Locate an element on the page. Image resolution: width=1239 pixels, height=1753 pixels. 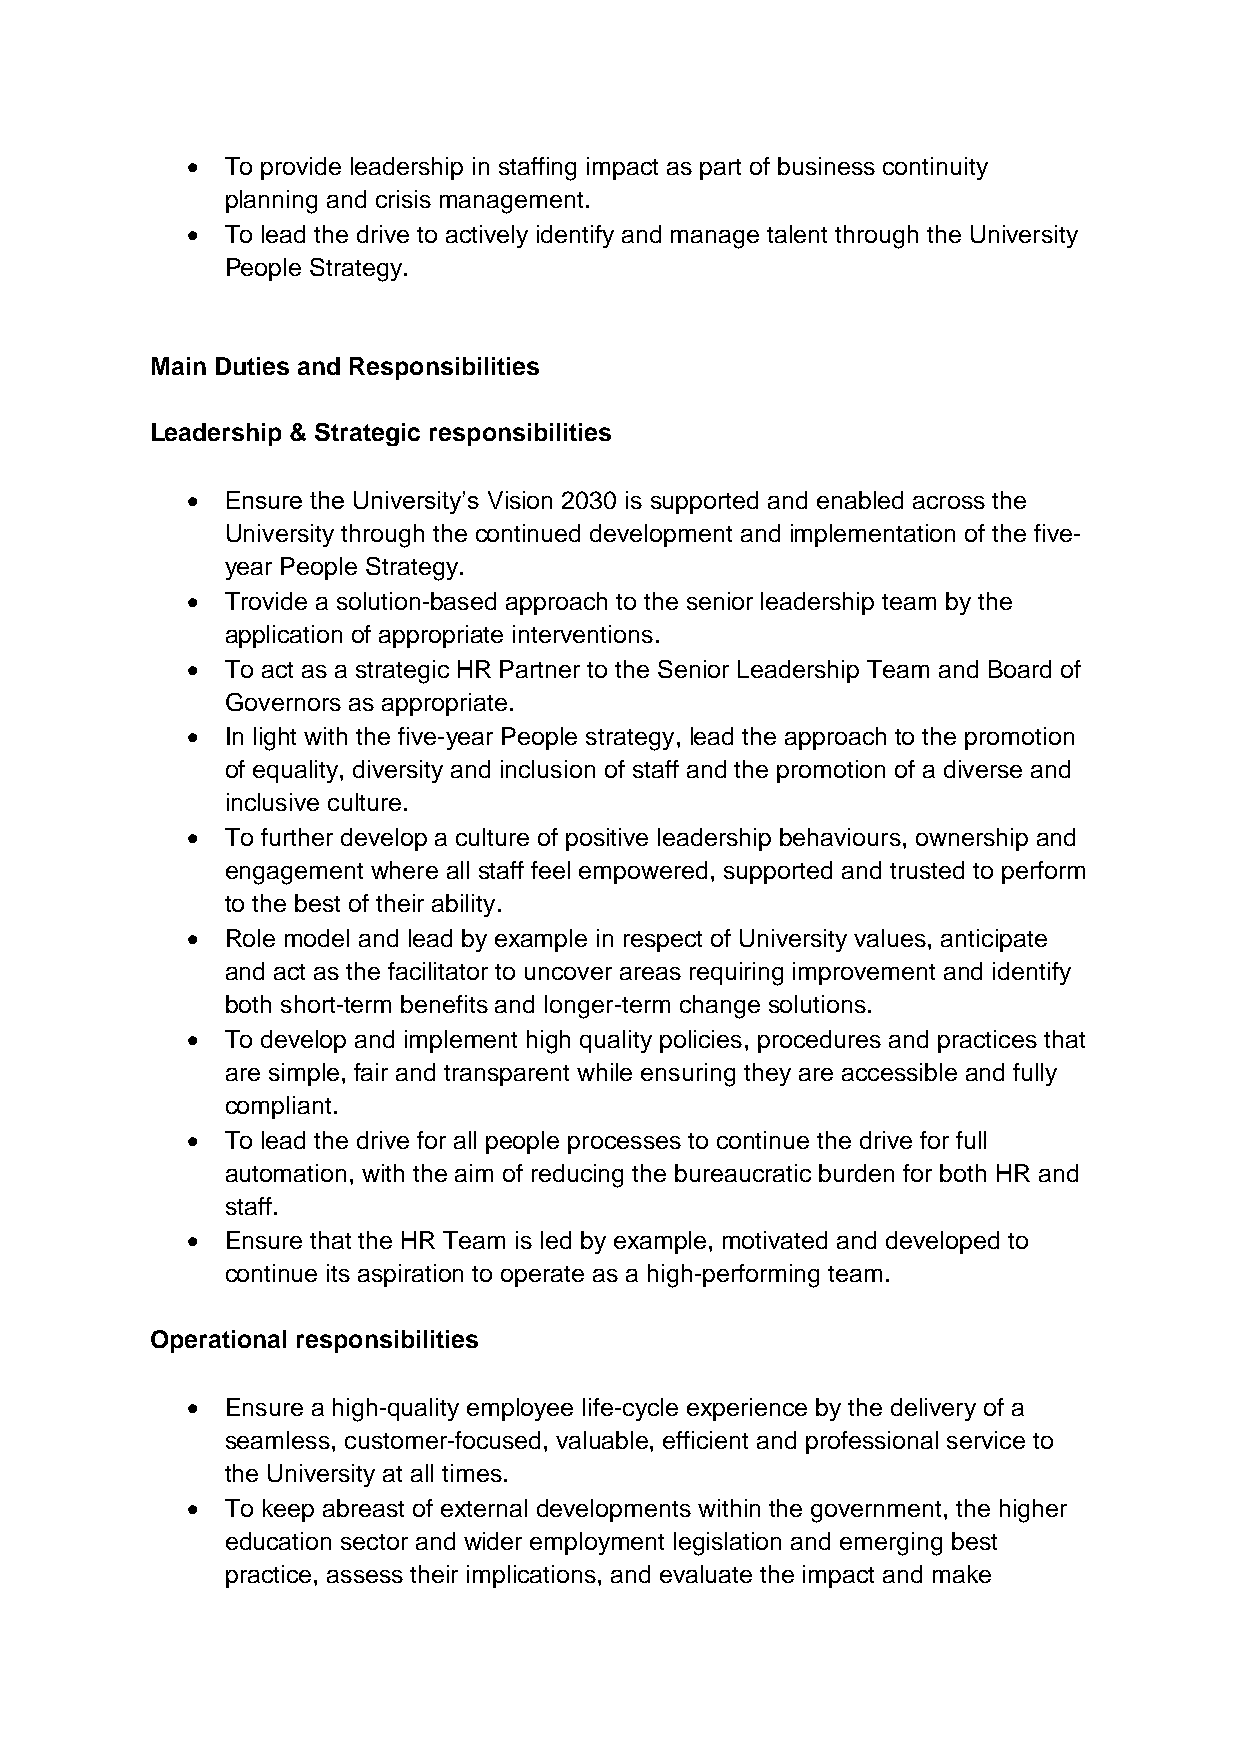
actively is located at coordinates (487, 236).
